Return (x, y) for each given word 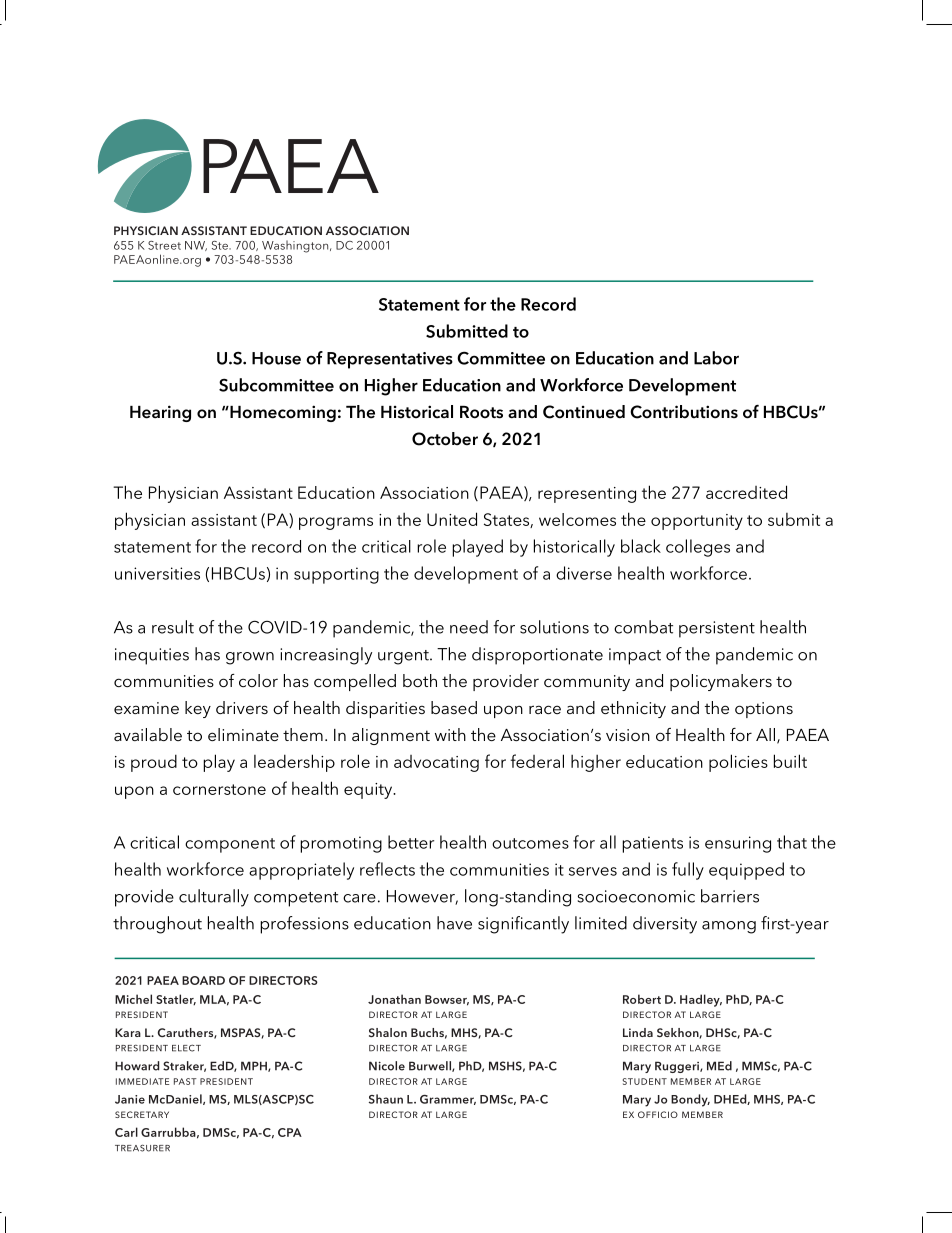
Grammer (448, 1100)
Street (164, 245)
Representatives (390, 360)
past (185, 1081)
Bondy (690, 1100)
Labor (716, 358)
